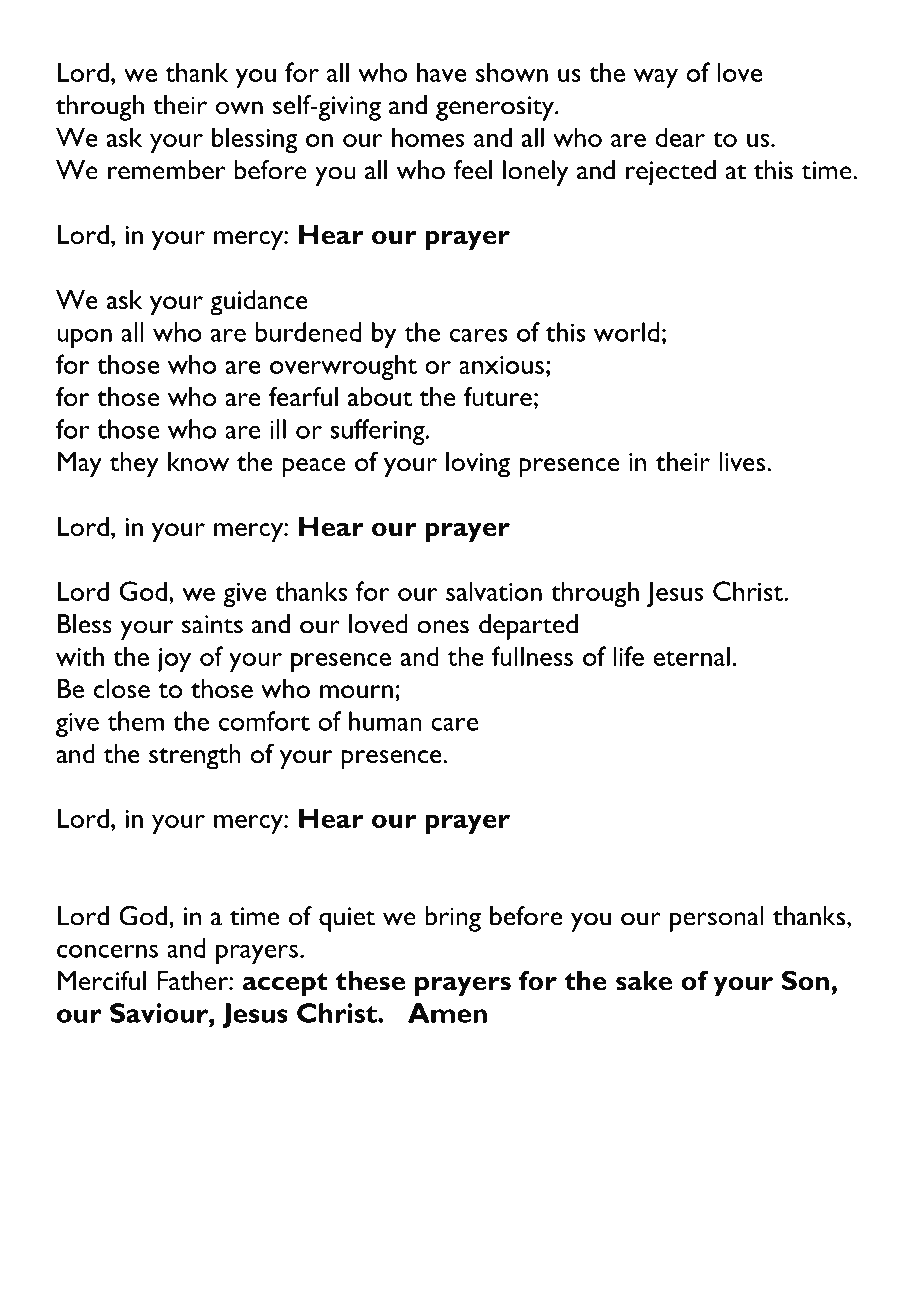 The image size is (924, 1308). I want to click on remember, so click(167, 170).
